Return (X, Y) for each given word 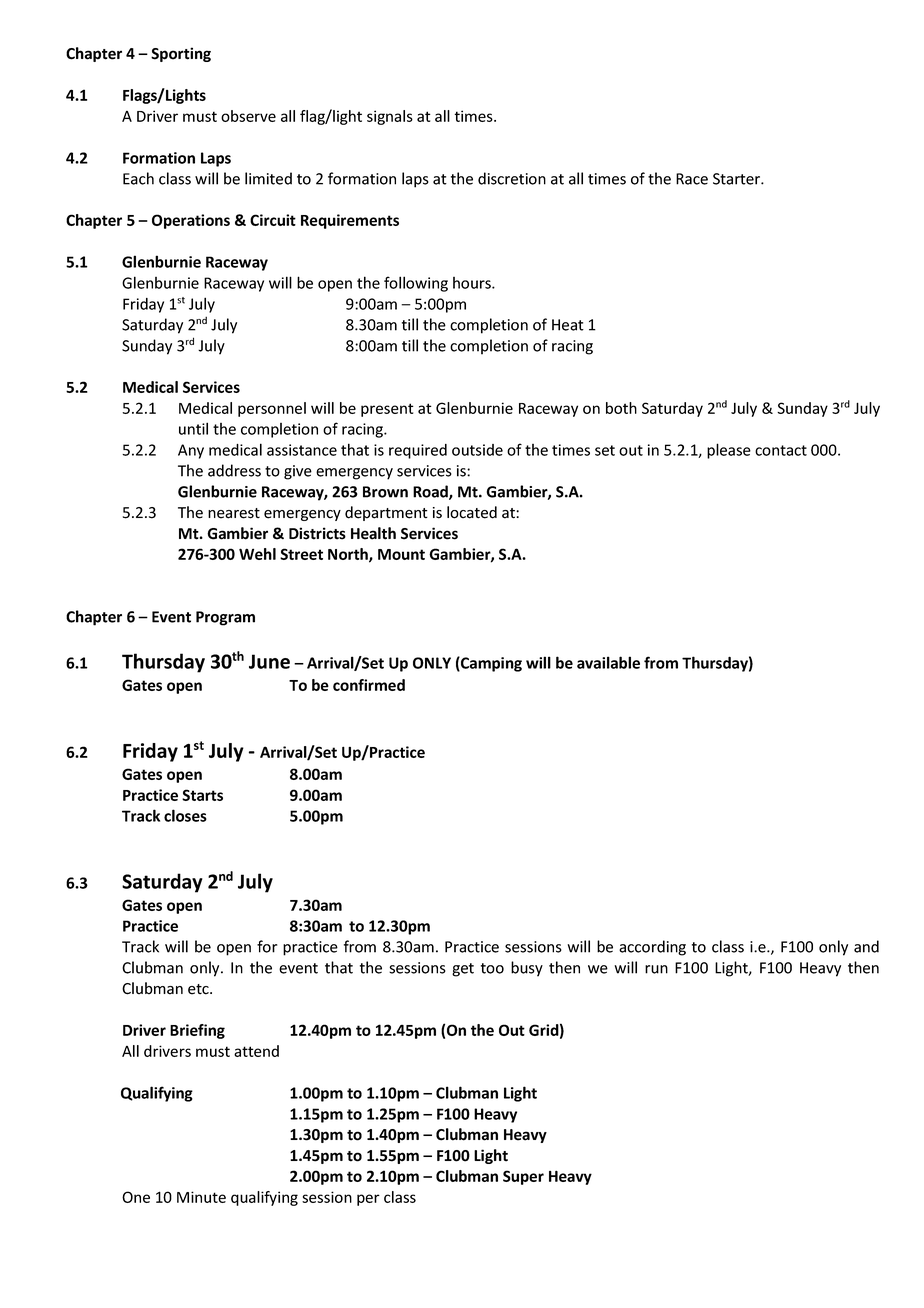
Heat (568, 325)
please (729, 451)
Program (225, 618)
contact (781, 450)
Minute (201, 1197)
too (492, 968)
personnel (272, 409)
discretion (512, 178)
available (608, 662)
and (866, 946)
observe (248, 116)
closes (185, 815)
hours (473, 283)
